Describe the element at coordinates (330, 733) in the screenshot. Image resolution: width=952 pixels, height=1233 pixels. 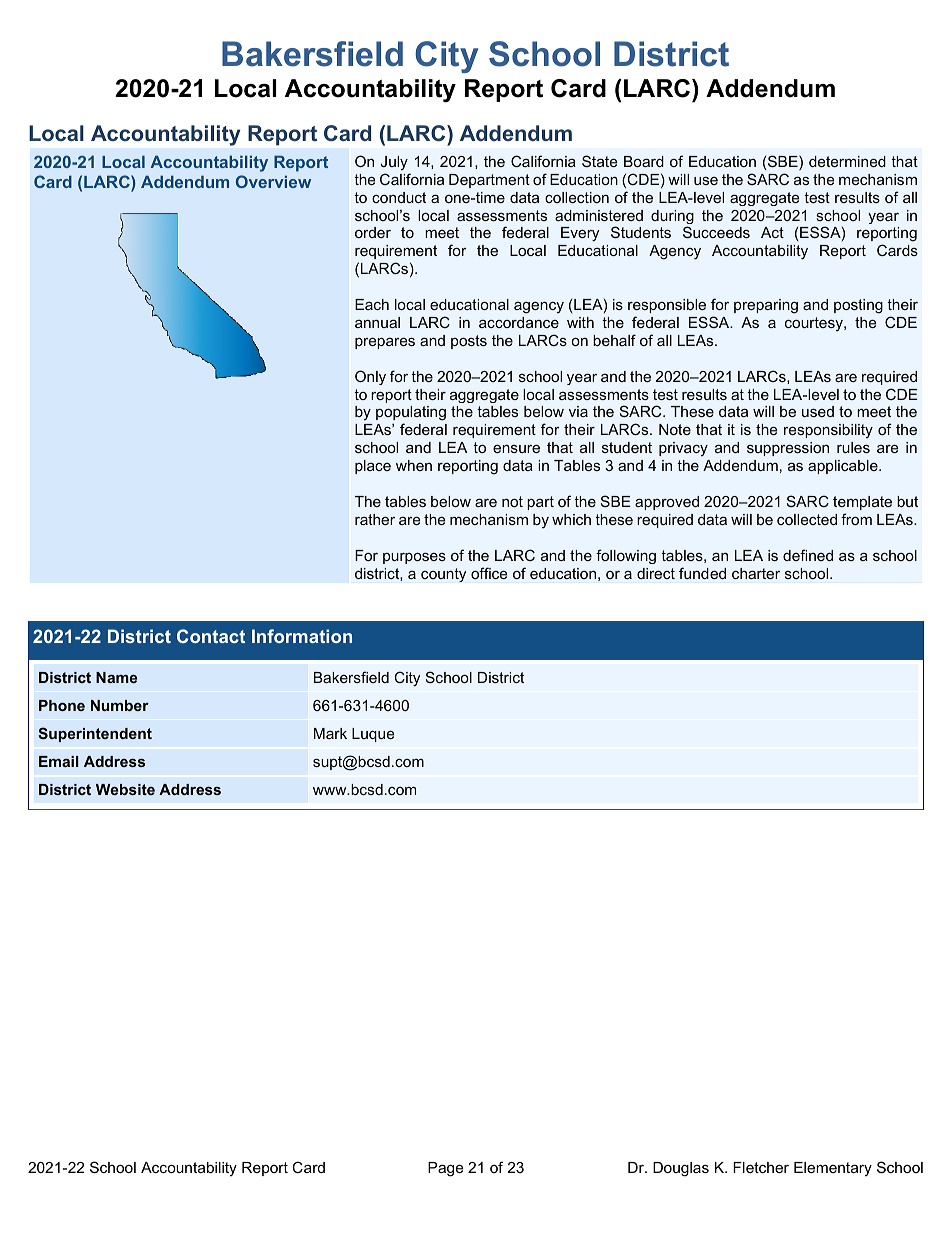
I see `Mark` at that location.
